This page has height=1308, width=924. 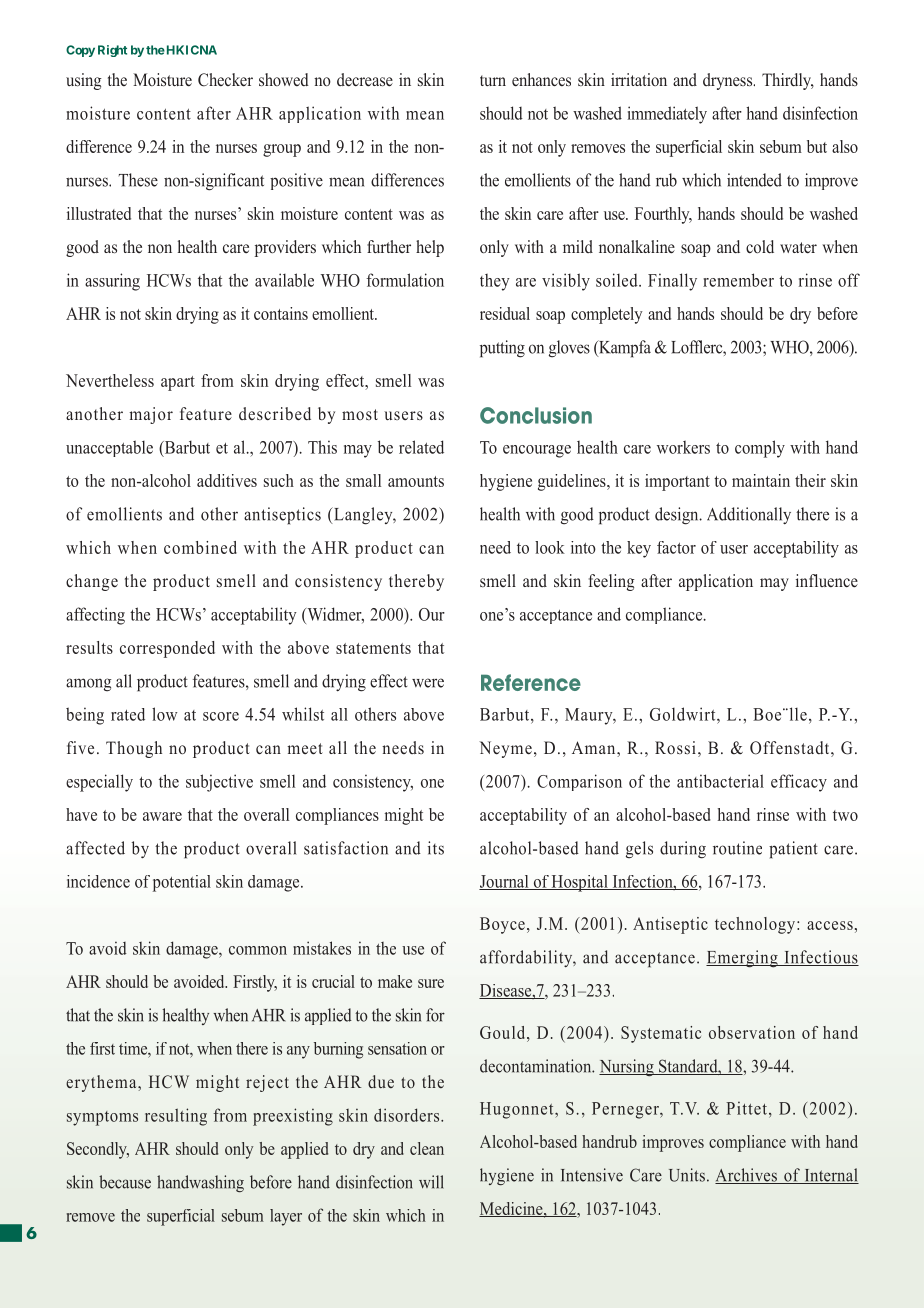 What do you see at coordinates (167, 649) in the page?
I see `corresponded` at bounding box center [167, 649].
